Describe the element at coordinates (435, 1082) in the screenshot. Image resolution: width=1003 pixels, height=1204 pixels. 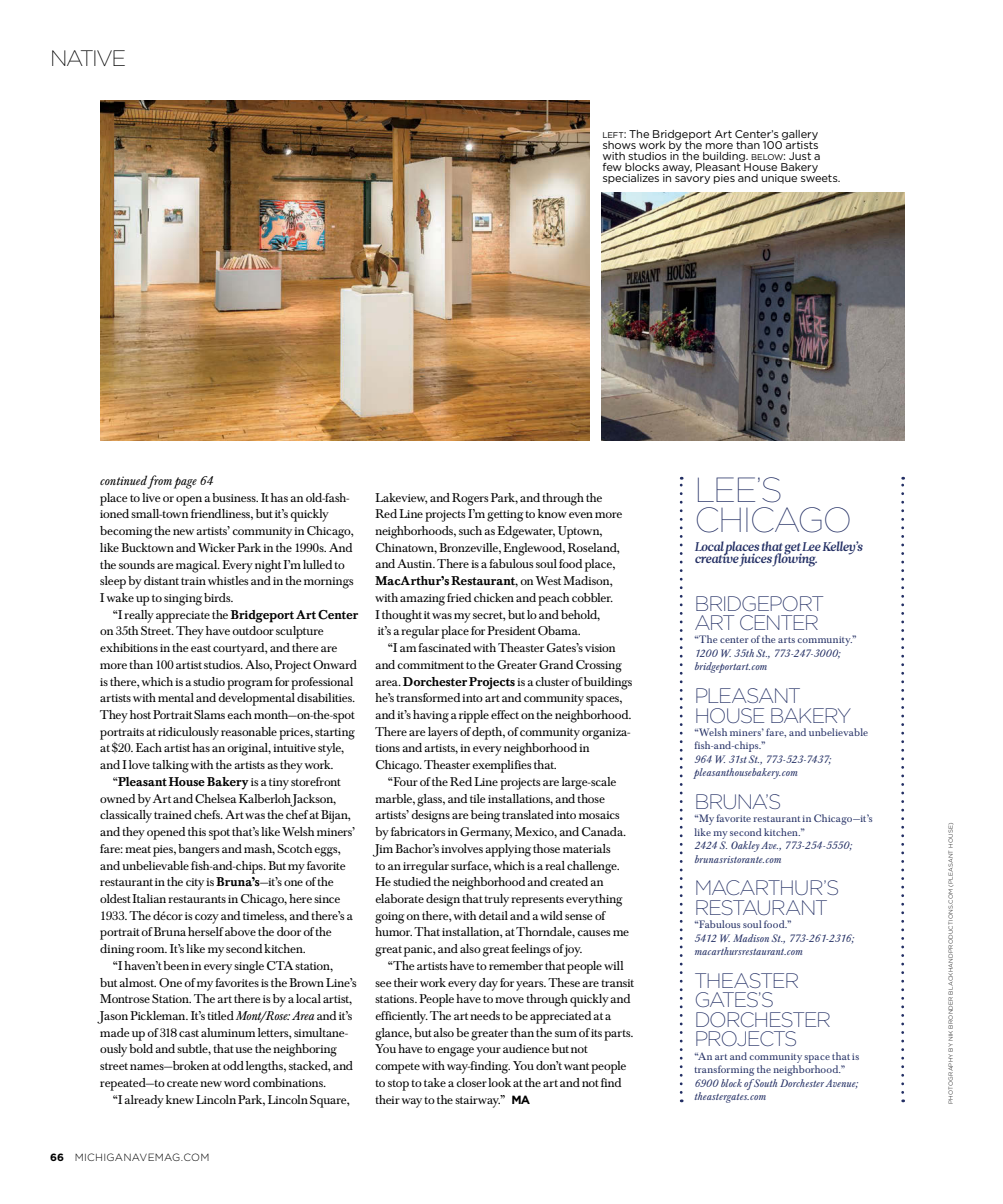
I see `take` at that location.
